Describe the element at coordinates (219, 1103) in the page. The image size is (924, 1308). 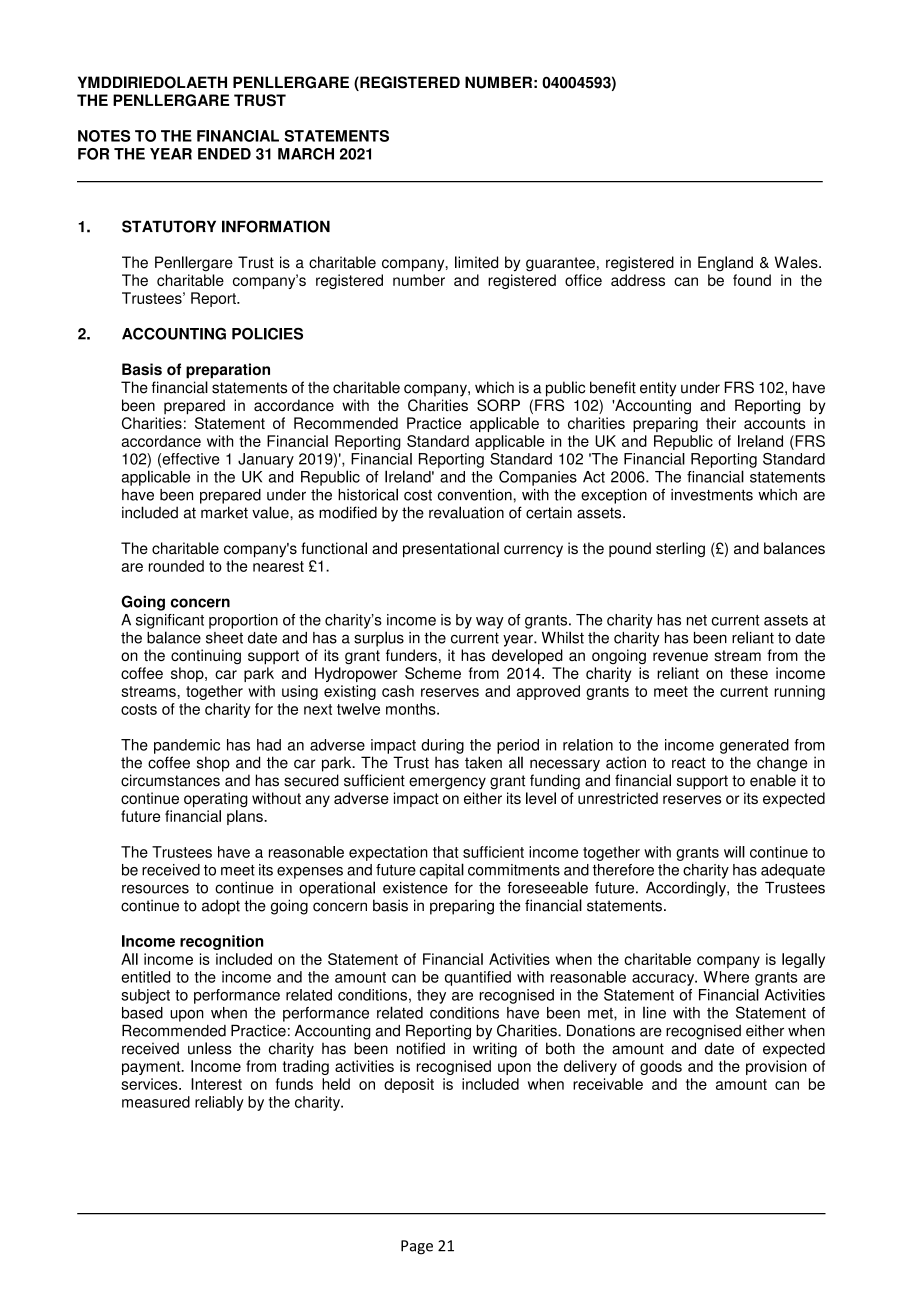
I see `reliably` at that location.
